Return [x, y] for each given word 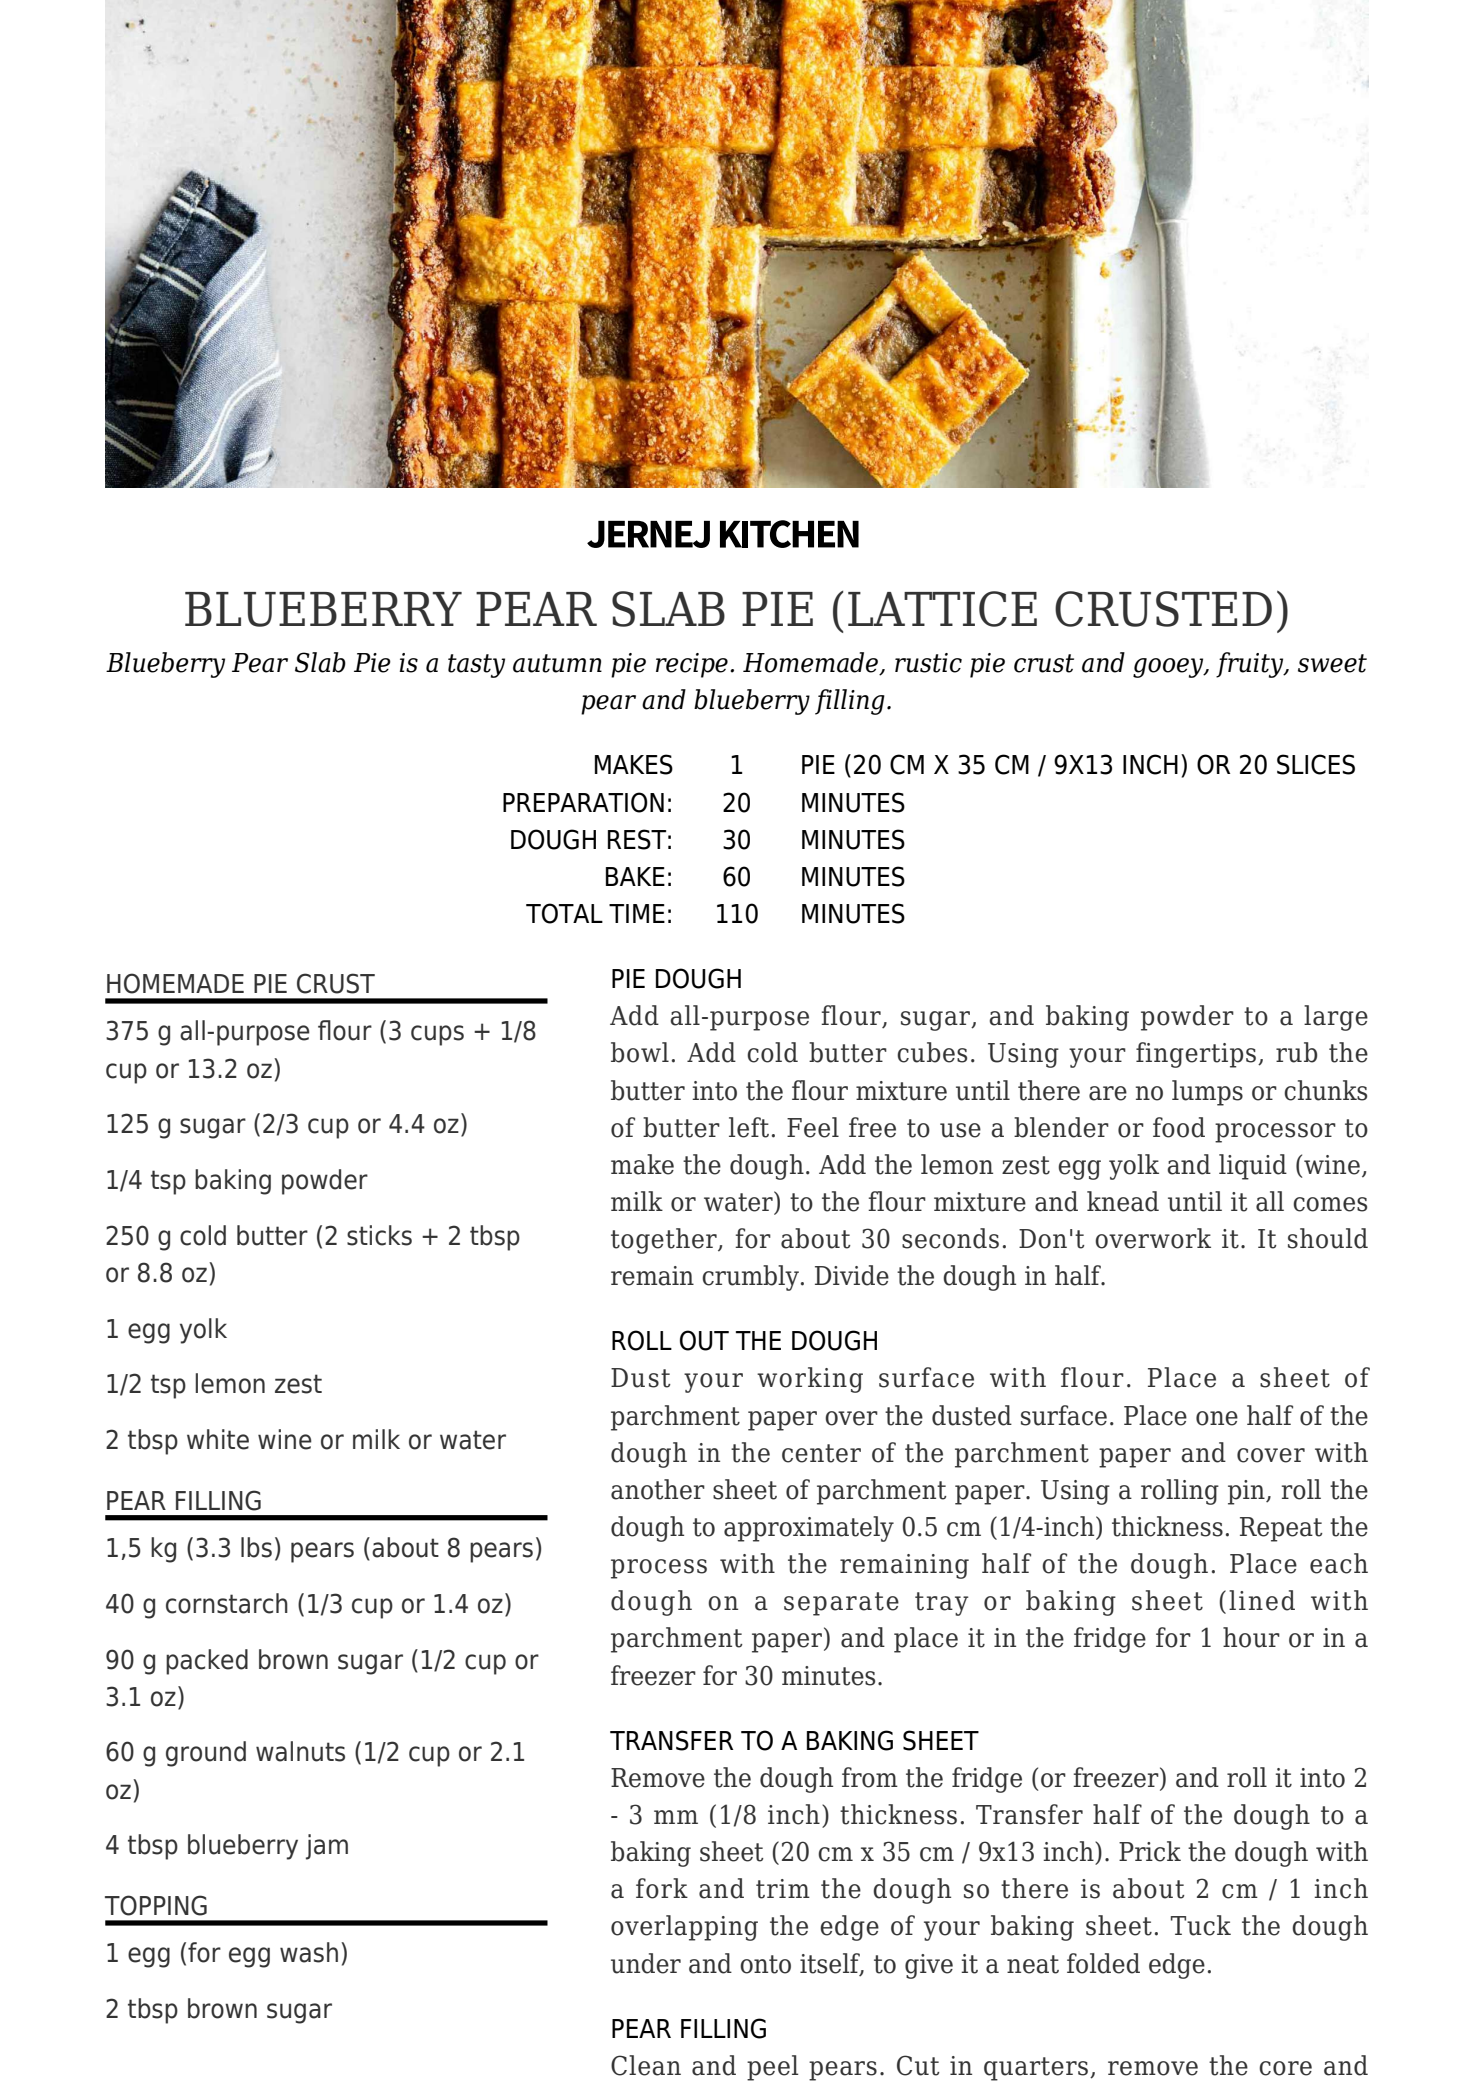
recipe [692, 665]
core [1285, 2068]
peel [773, 2068]
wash [309, 1952]
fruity [1251, 665]
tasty [476, 666]
